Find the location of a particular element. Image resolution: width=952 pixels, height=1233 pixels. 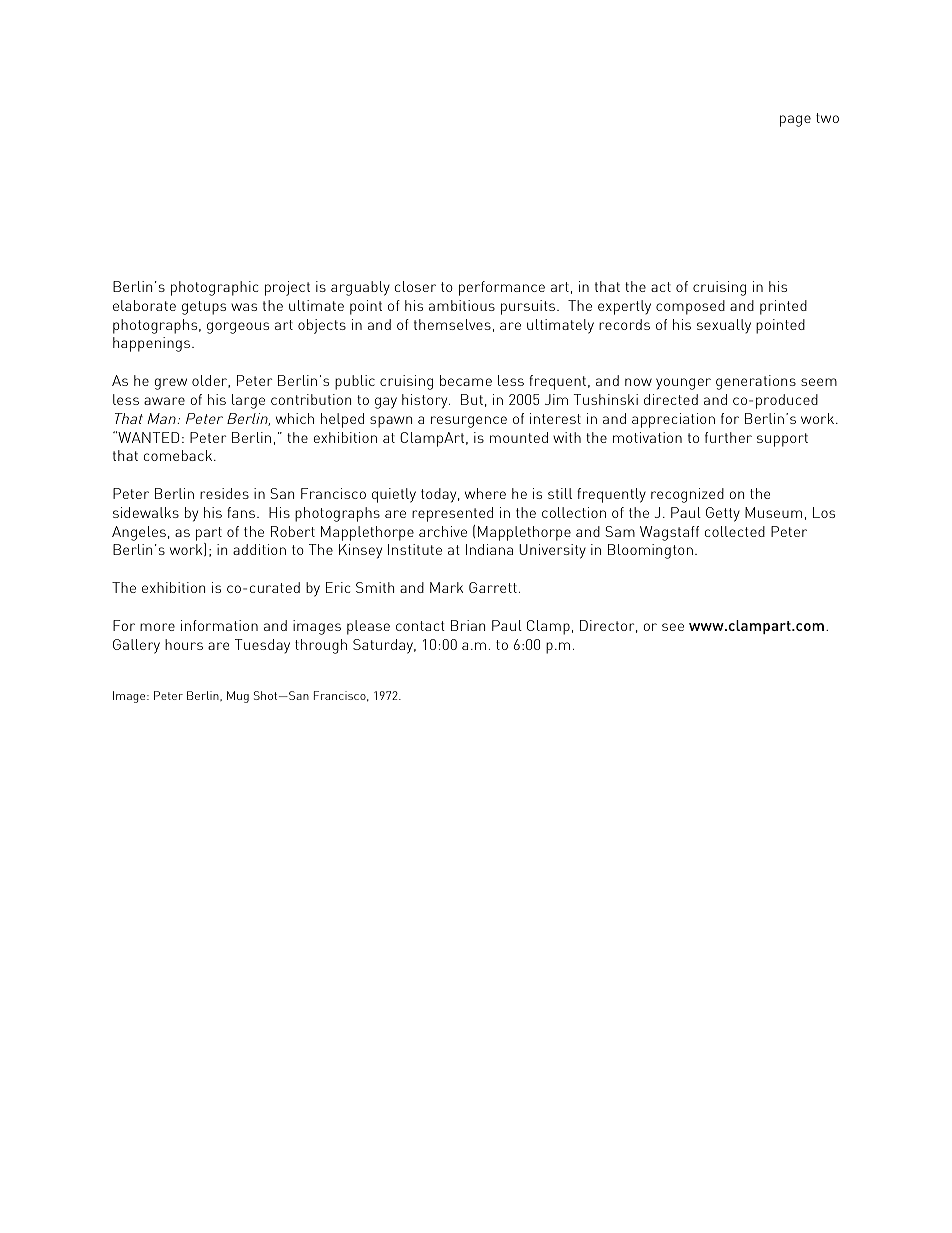

addition is located at coordinates (259, 549).
